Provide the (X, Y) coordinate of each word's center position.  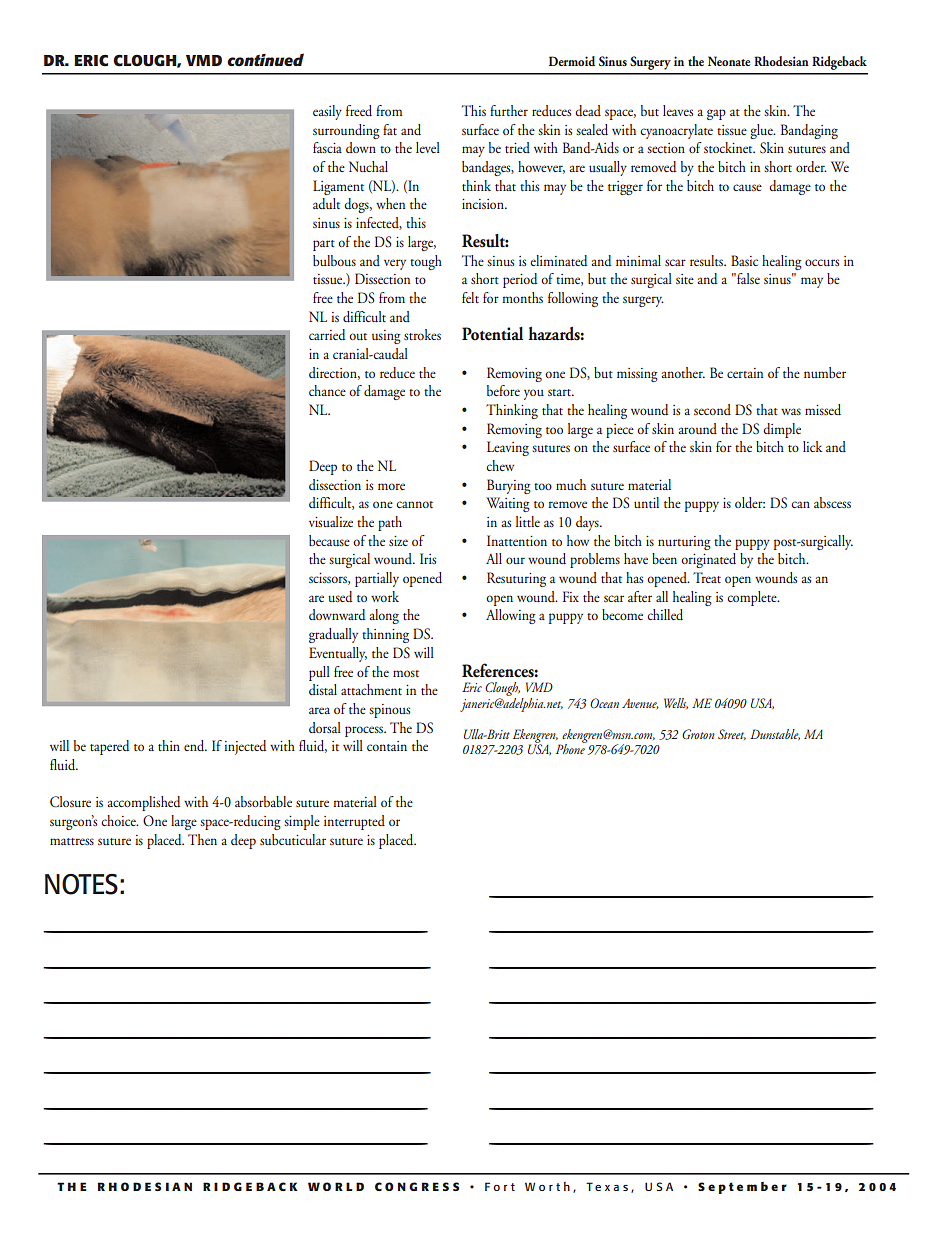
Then (202, 839)
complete (753, 598)
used (340, 596)
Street (732, 734)
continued (265, 59)
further (509, 110)
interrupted (354, 822)
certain (745, 373)
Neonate (729, 61)
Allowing (511, 616)
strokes (422, 334)
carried (327, 334)
